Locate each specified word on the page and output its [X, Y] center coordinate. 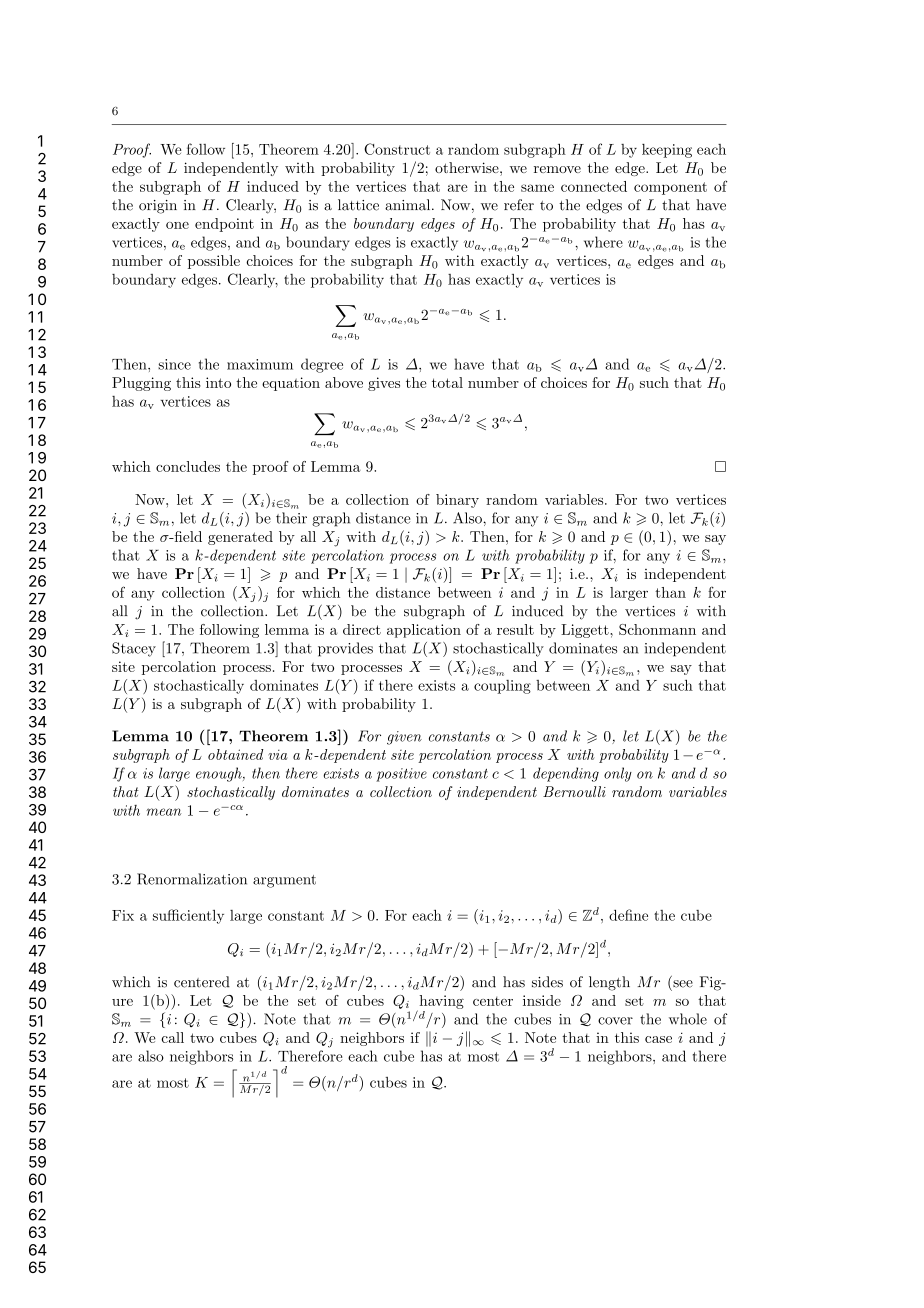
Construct [397, 149]
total [447, 382]
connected [594, 186]
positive [401, 775]
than [670, 592]
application [424, 631]
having [440, 1003]
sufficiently [188, 916]
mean [163, 812]
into [218, 382]
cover [615, 1021]
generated [240, 538]
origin [158, 207]
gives [384, 384]
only [618, 774]
